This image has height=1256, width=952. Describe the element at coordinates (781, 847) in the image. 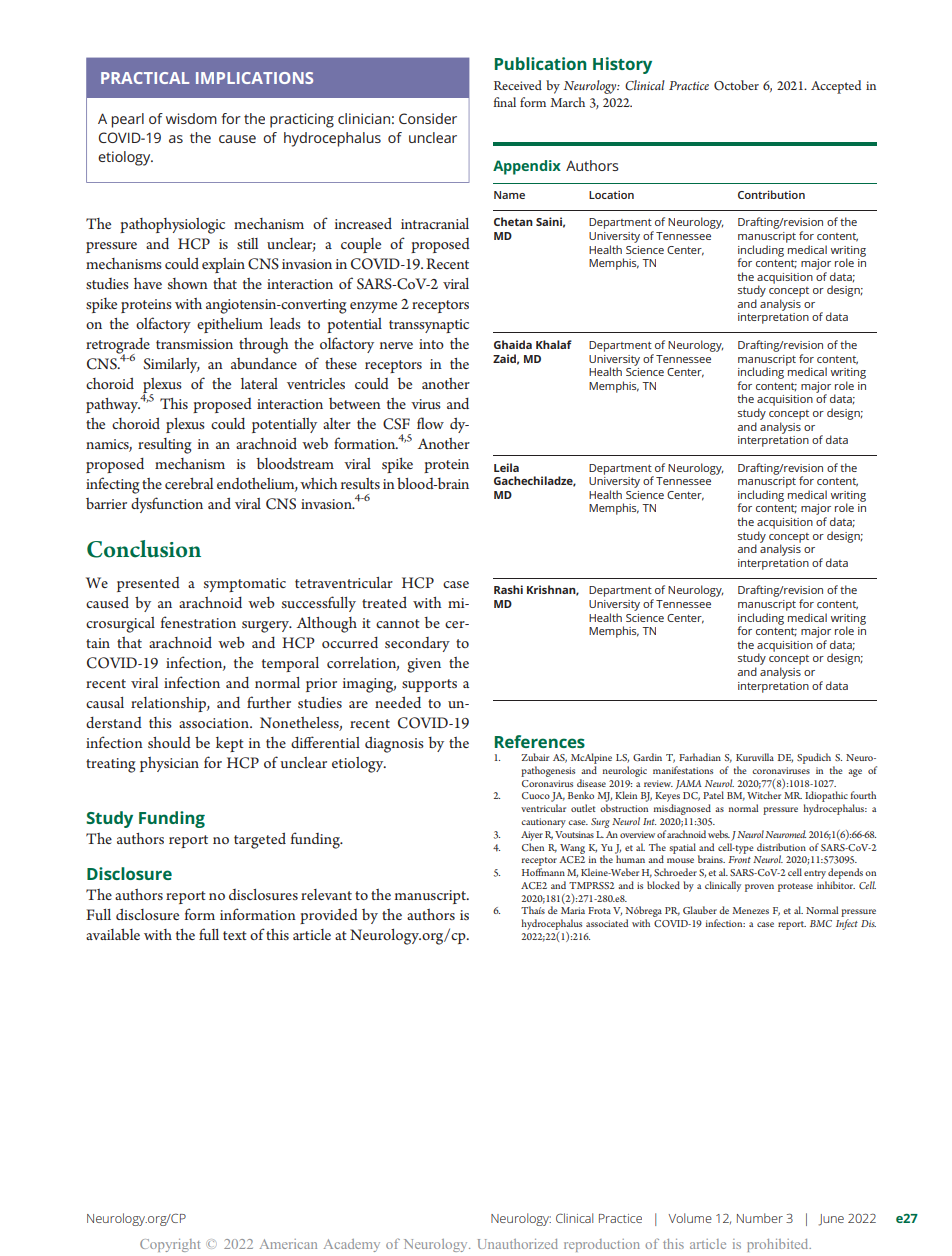

I see `distribution` at that location.
